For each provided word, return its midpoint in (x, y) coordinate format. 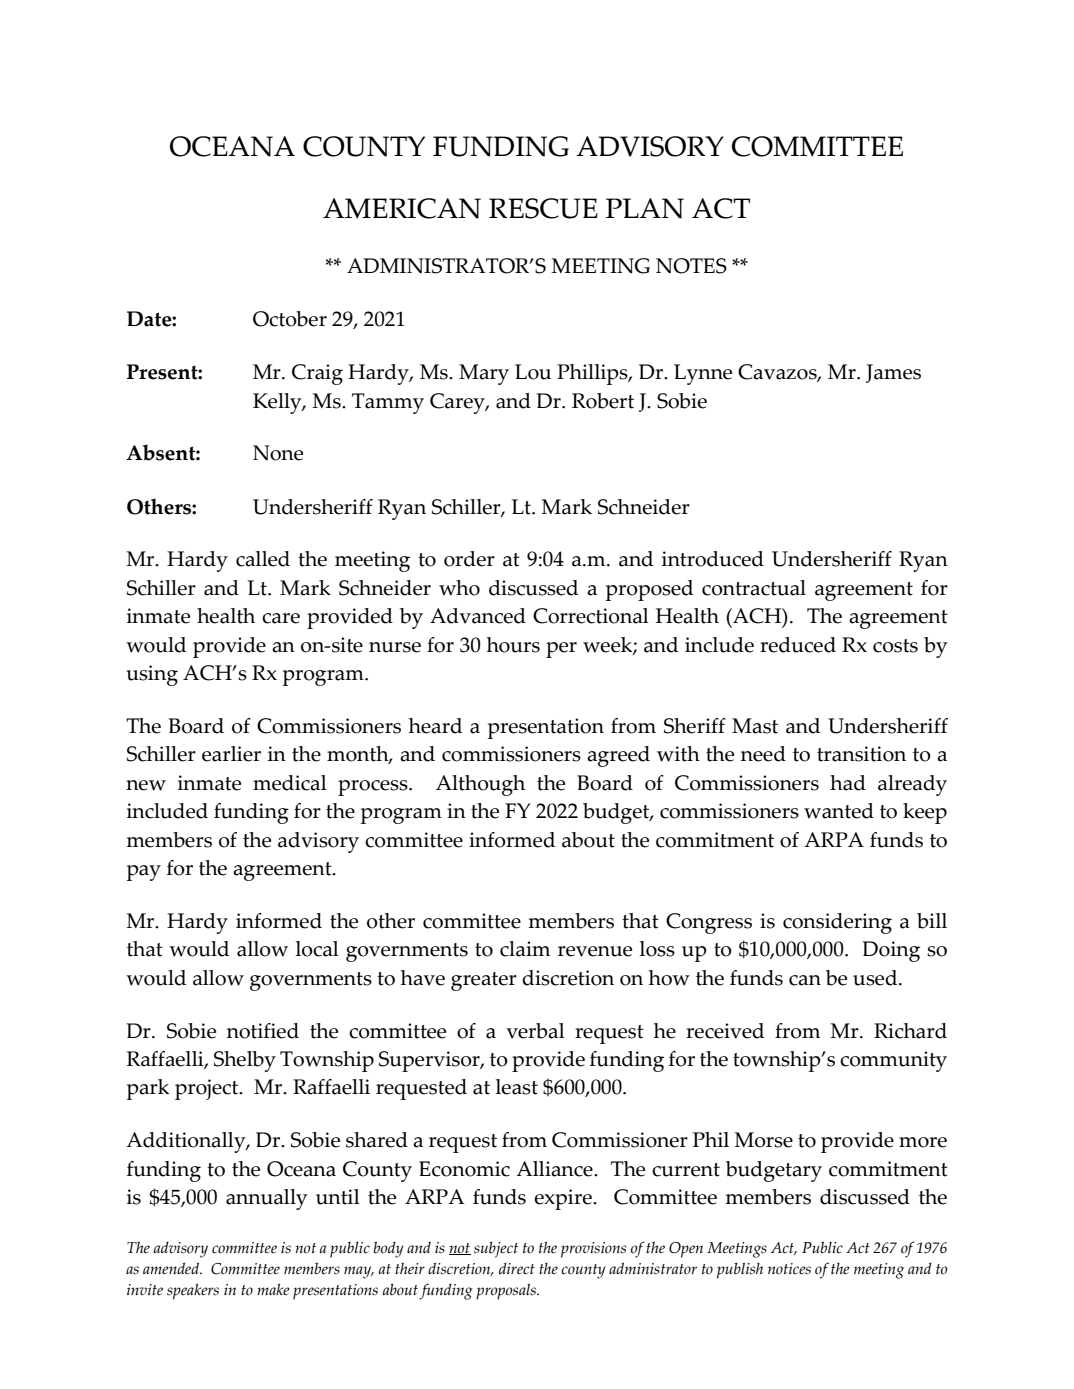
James (893, 373)
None (278, 453)
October (290, 319)
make (273, 1289)
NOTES (691, 266)
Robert (603, 401)
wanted (839, 811)
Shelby (245, 1061)
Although (480, 785)
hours (513, 645)
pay (144, 873)
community (893, 1061)
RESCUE (543, 208)
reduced (798, 645)
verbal (535, 1031)
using (152, 675)
